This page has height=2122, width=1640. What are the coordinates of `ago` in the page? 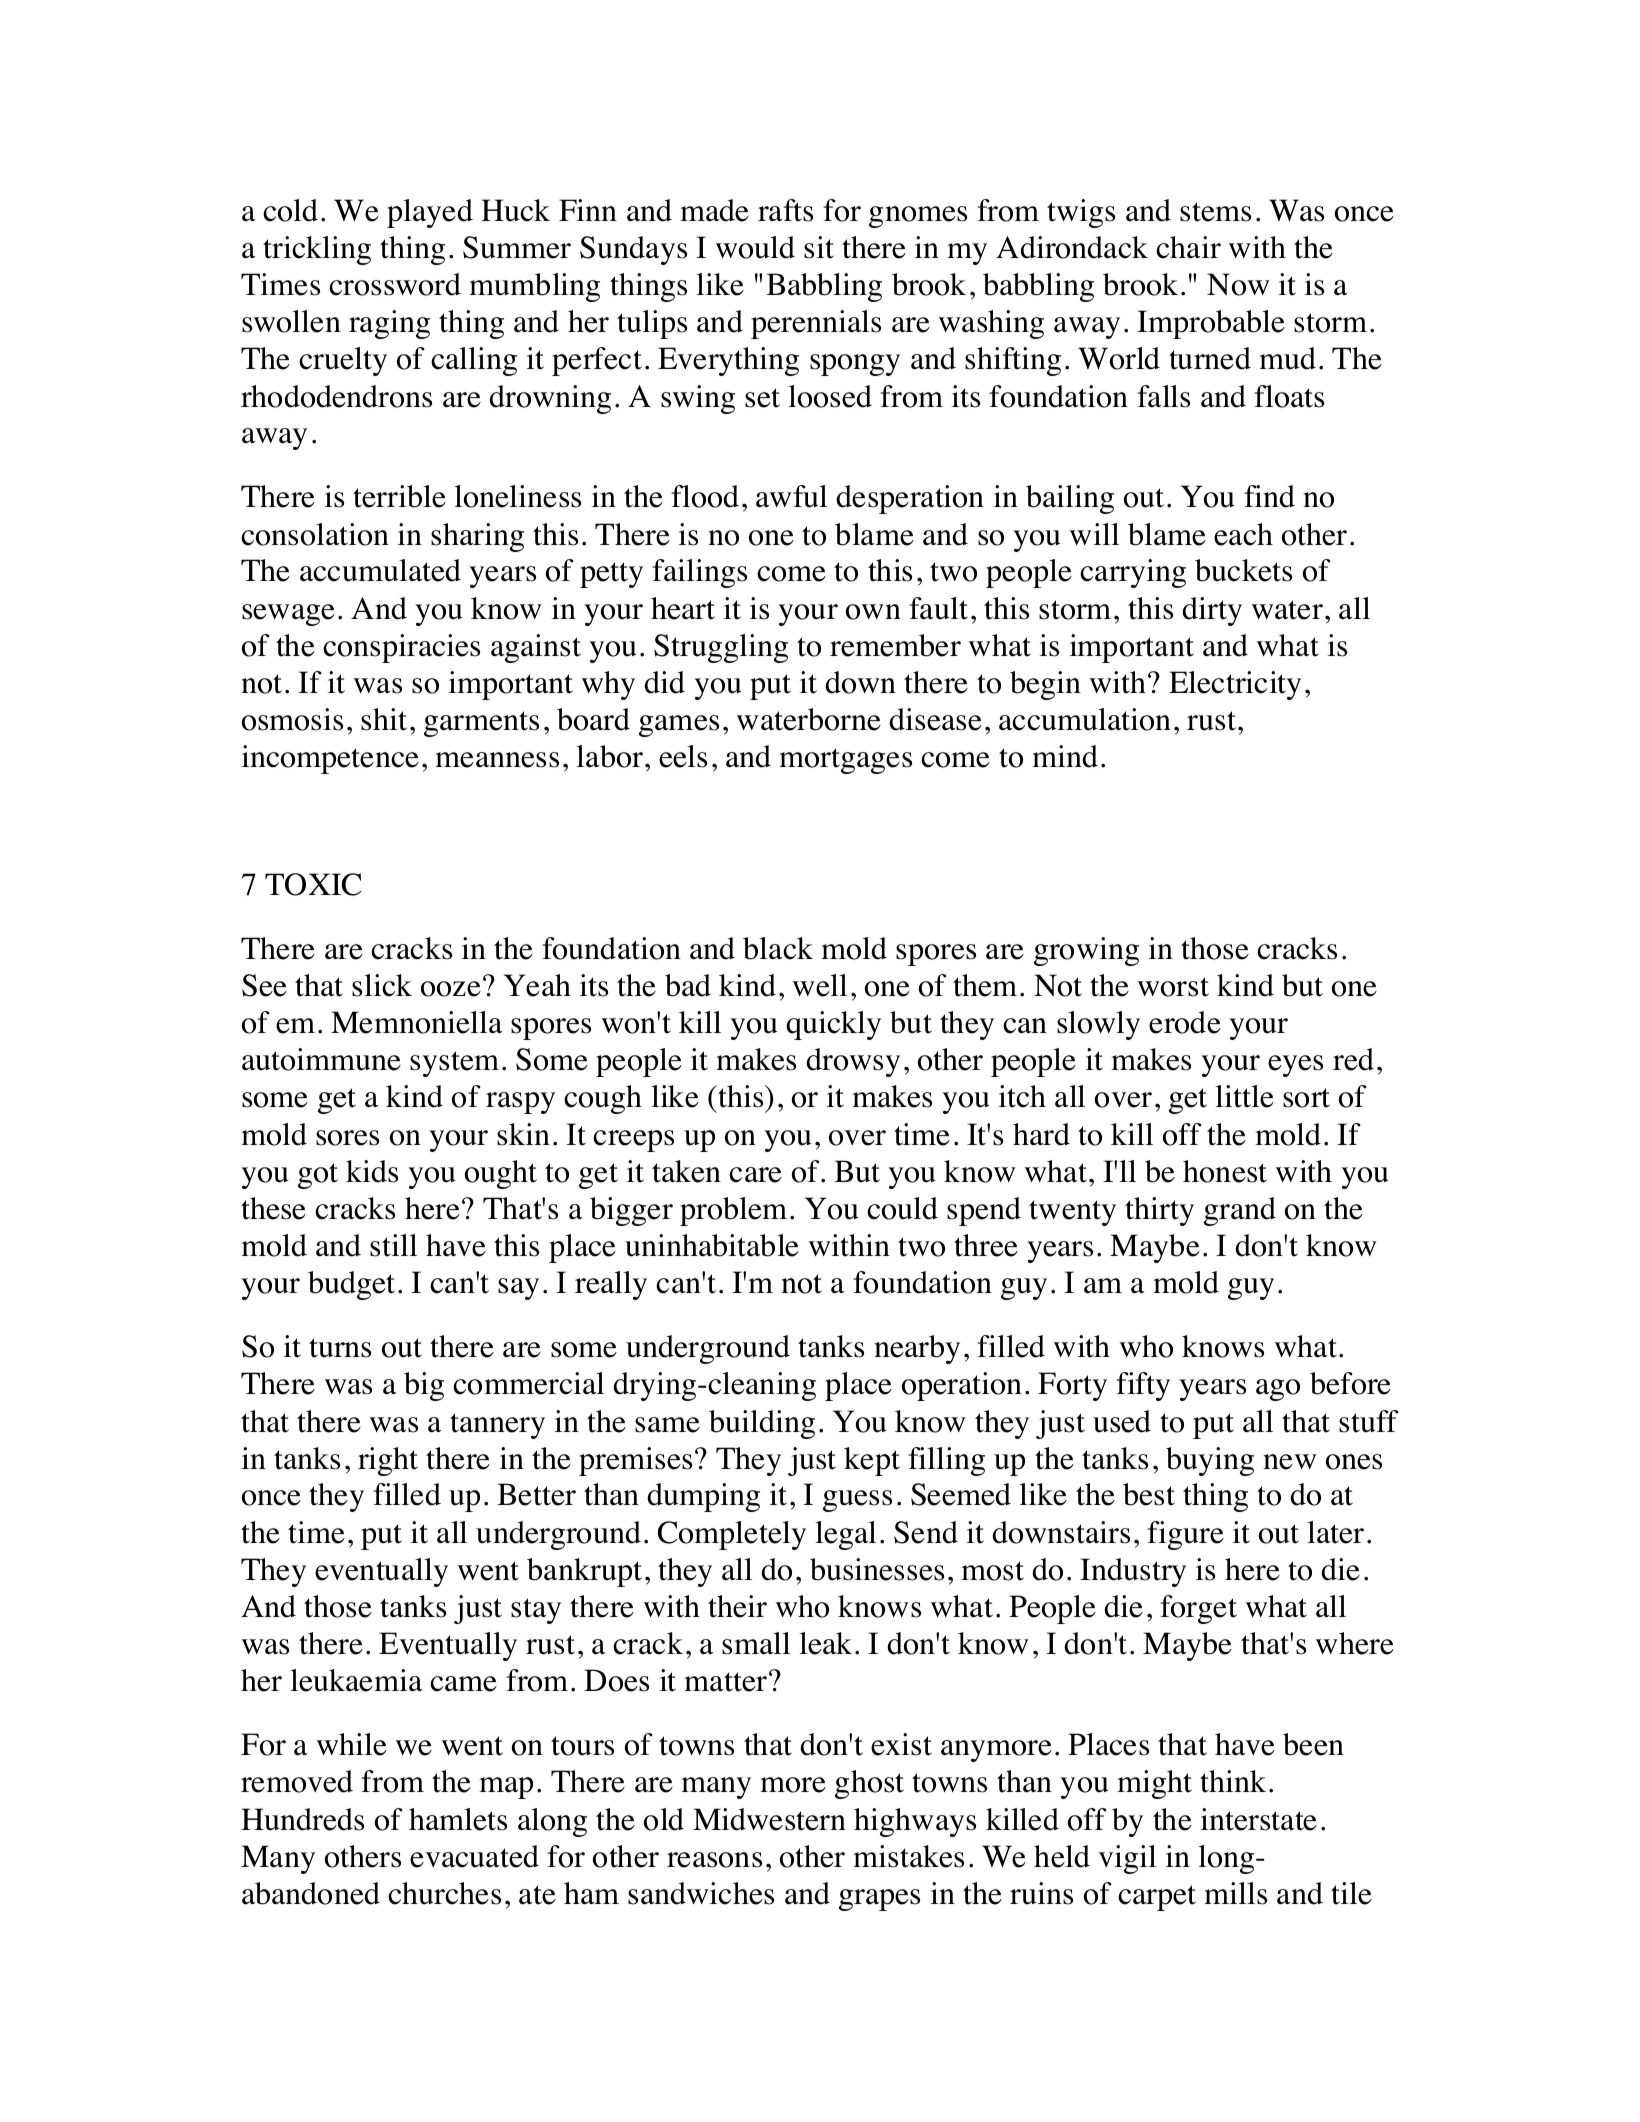 It's located at (1278, 1390).
